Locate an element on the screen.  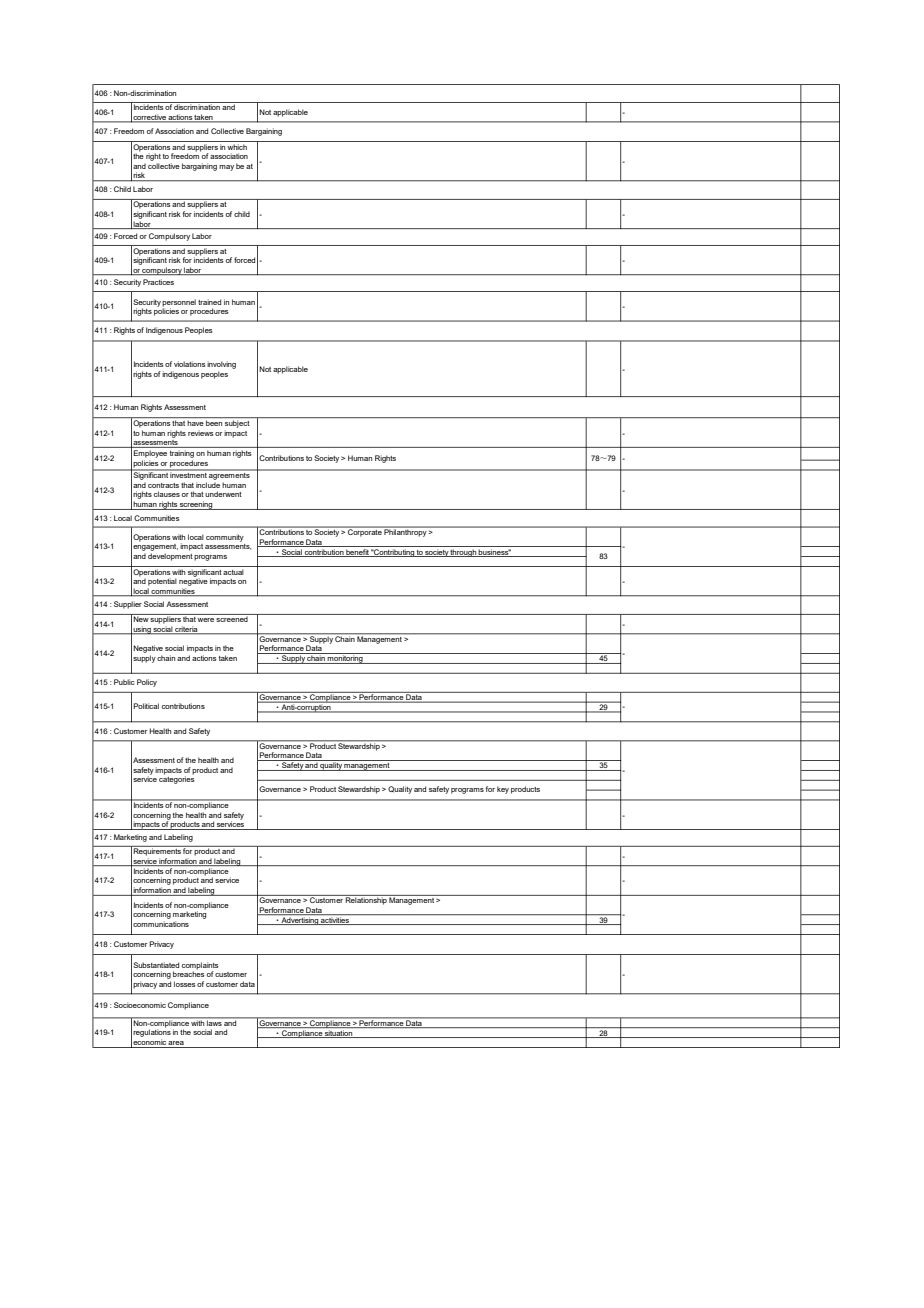
trained is located at coordinates (209, 302).
